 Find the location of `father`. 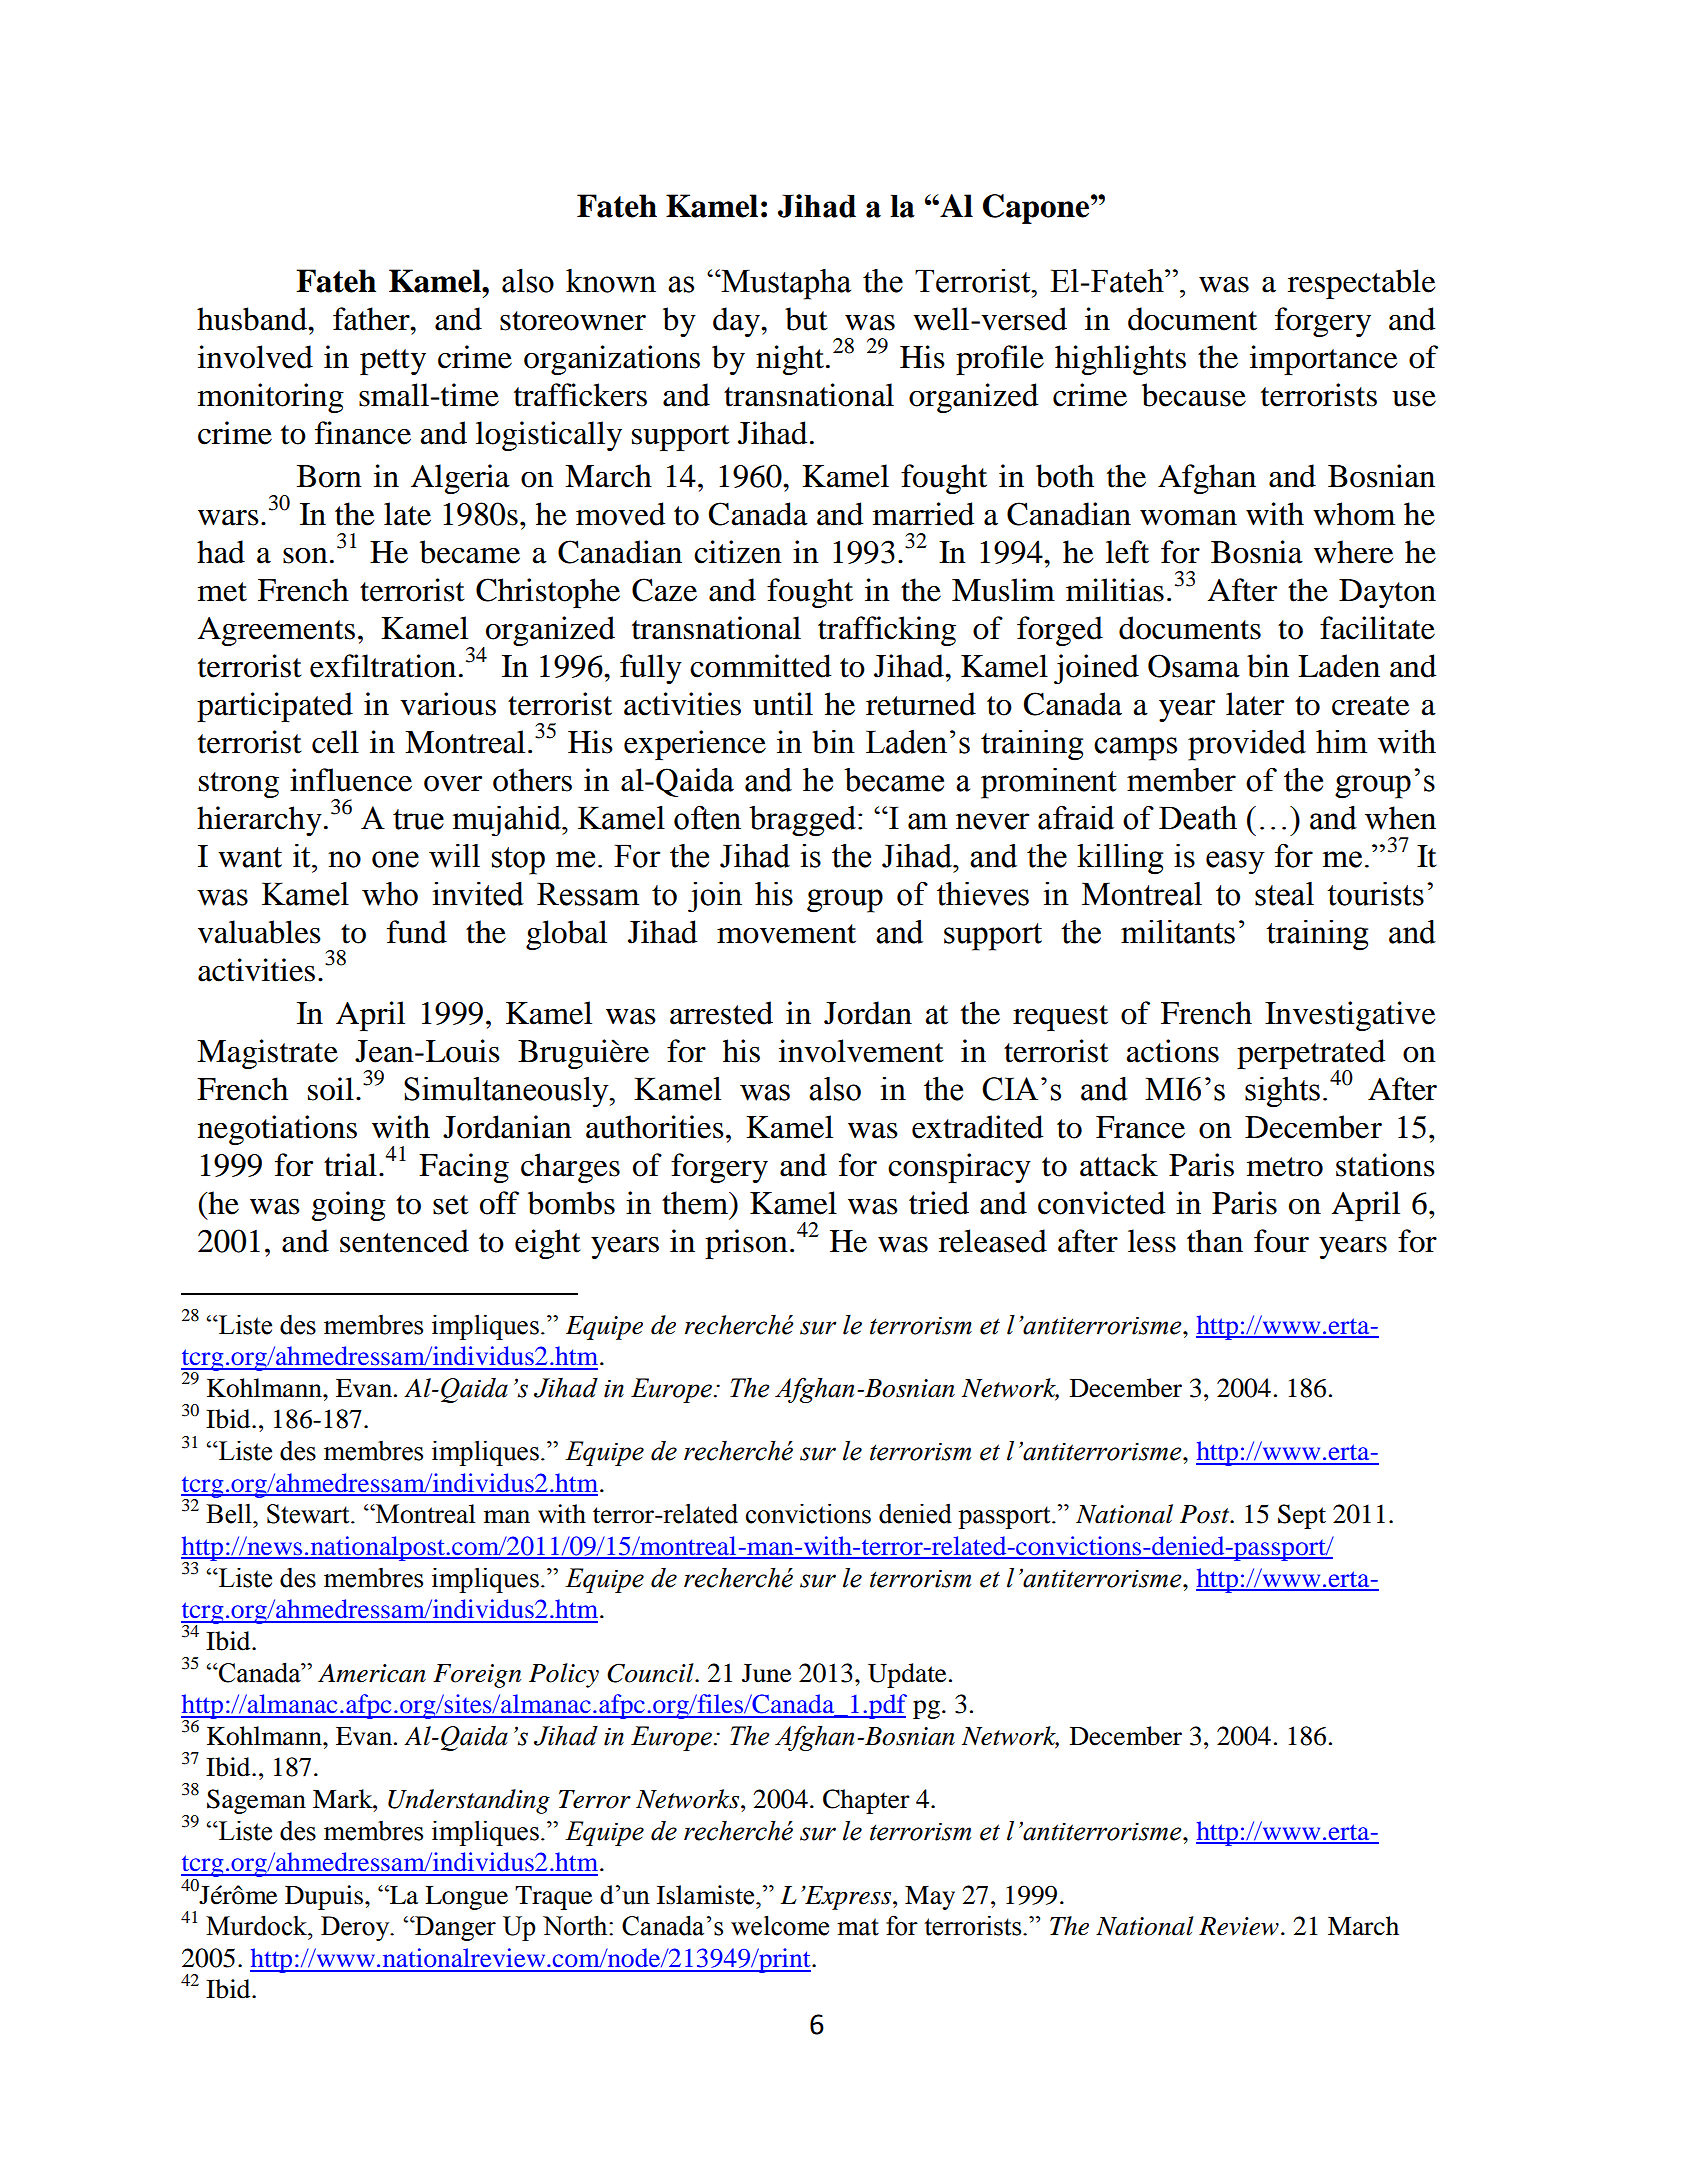

father is located at coordinates (372, 319).
